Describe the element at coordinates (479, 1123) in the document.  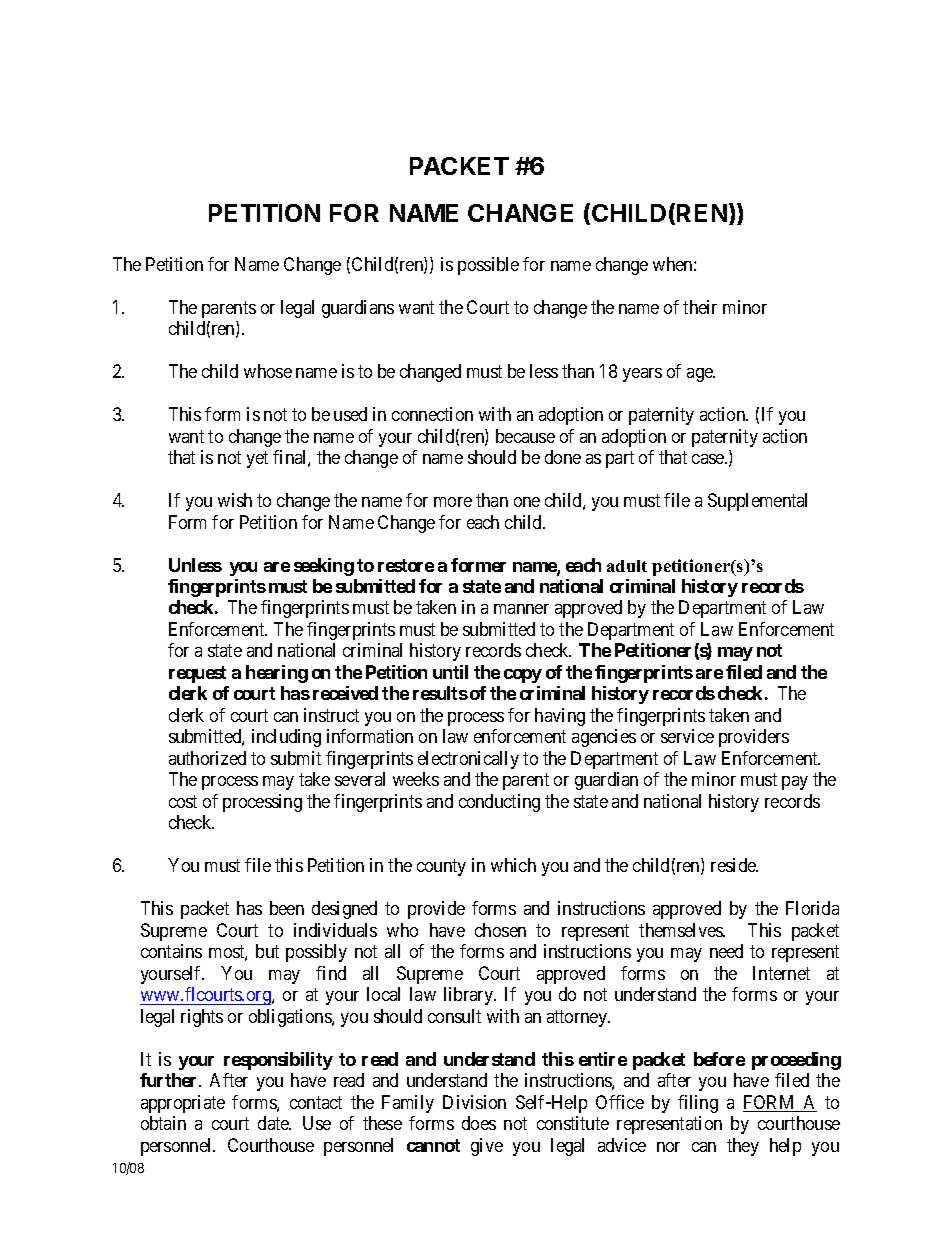
I see `does` at that location.
